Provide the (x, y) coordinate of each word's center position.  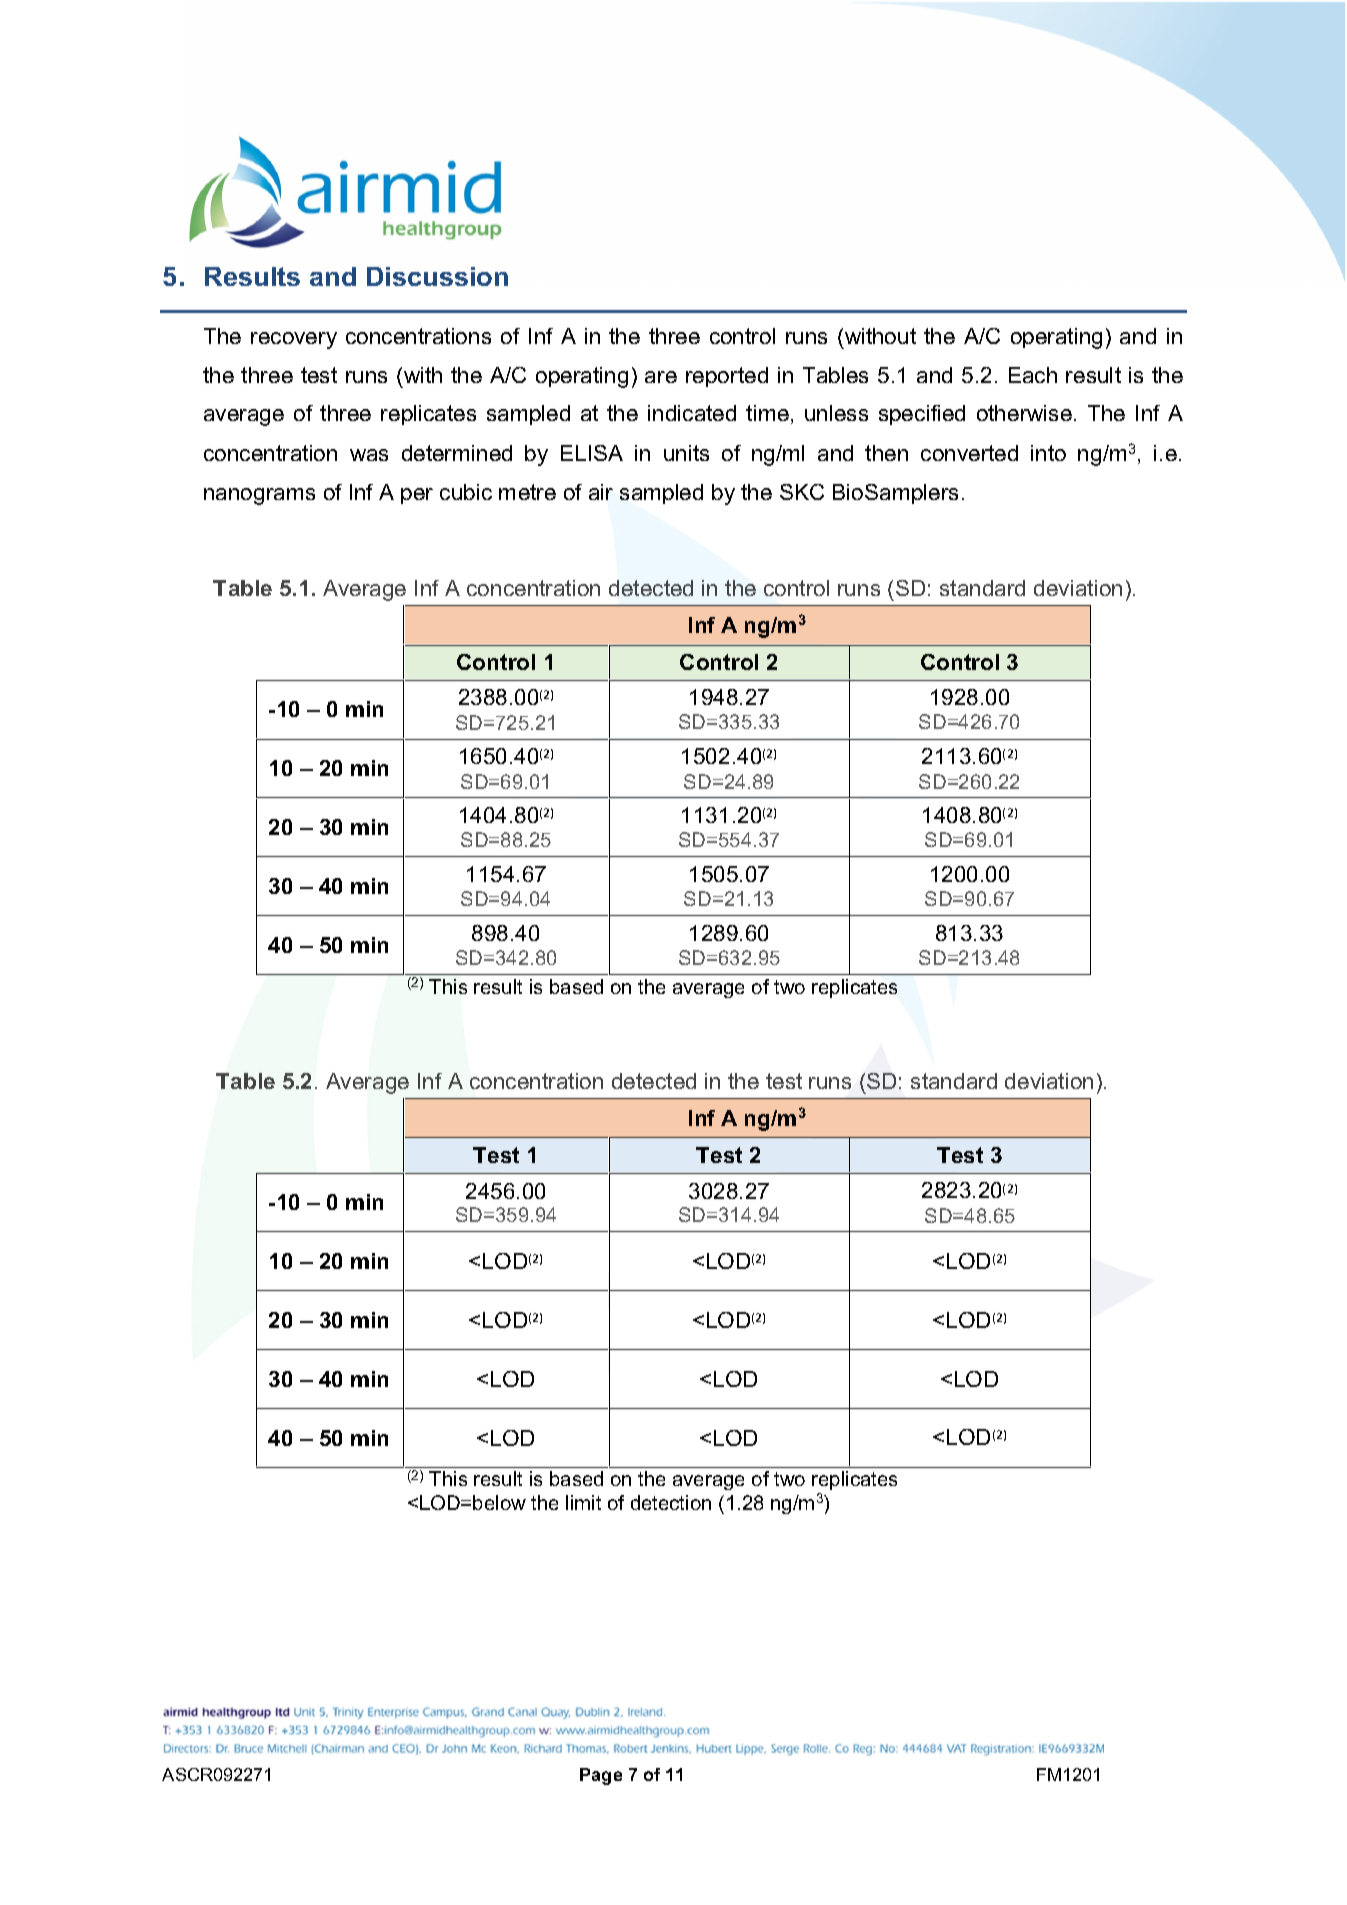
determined (457, 453)
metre (527, 492)
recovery (294, 340)
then (886, 453)
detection (671, 1502)
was (369, 455)
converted (969, 453)
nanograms (259, 496)
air (601, 492)
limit (583, 1502)
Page (601, 1776)
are (661, 377)
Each (1033, 375)
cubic (466, 492)
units (686, 453)
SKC (802, 492)
